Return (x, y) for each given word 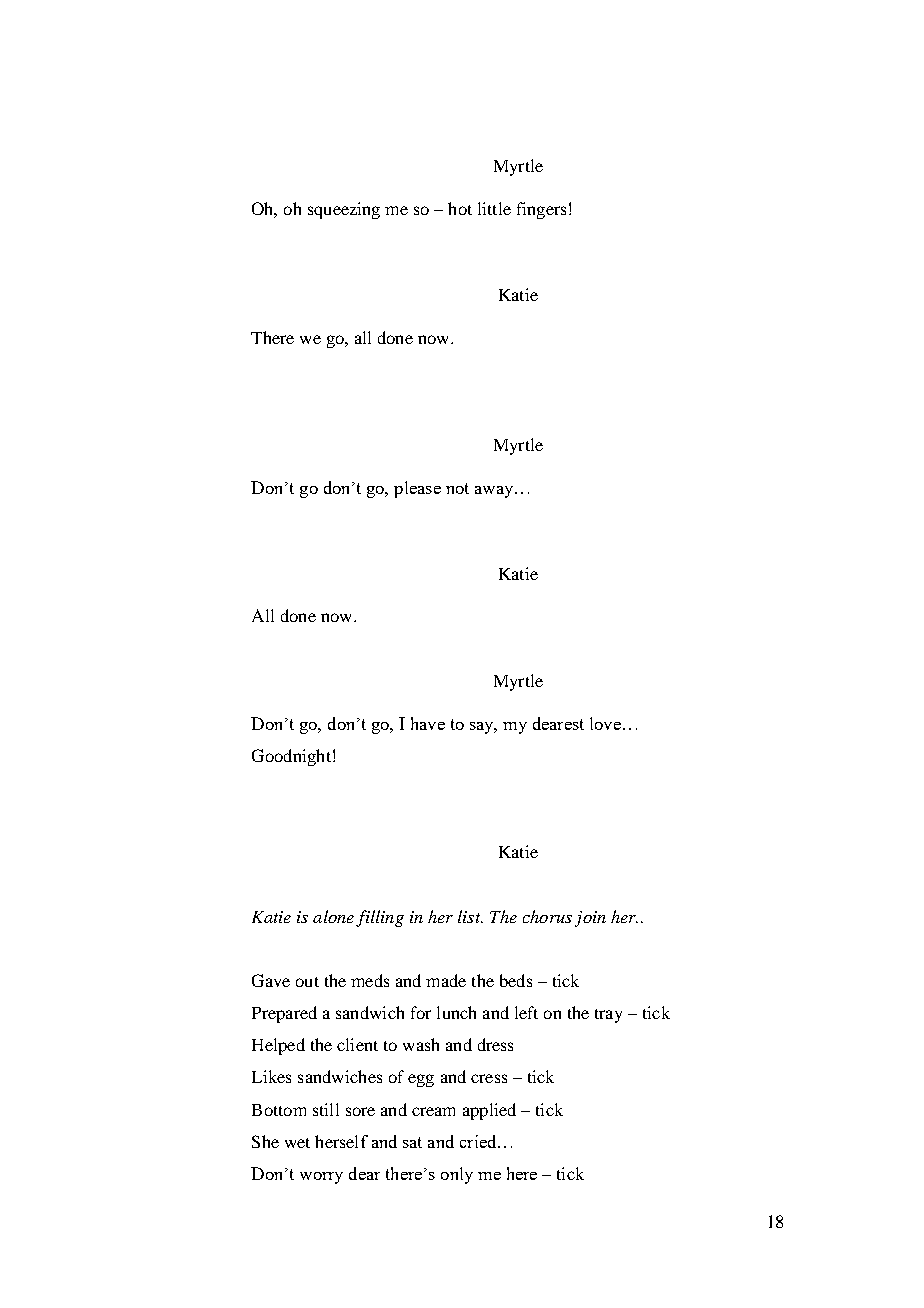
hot (460, 208)
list (470, 916)
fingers (541, 210)
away (495, 492)
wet (297, 1143)
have (428, 723)
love (605, 723)
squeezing (344, 210)
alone (333, 916)
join (590, 919)
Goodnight (291, 757)
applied (489, 1111)
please (417, 489)
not (457, 488)
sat (412, 1142)
